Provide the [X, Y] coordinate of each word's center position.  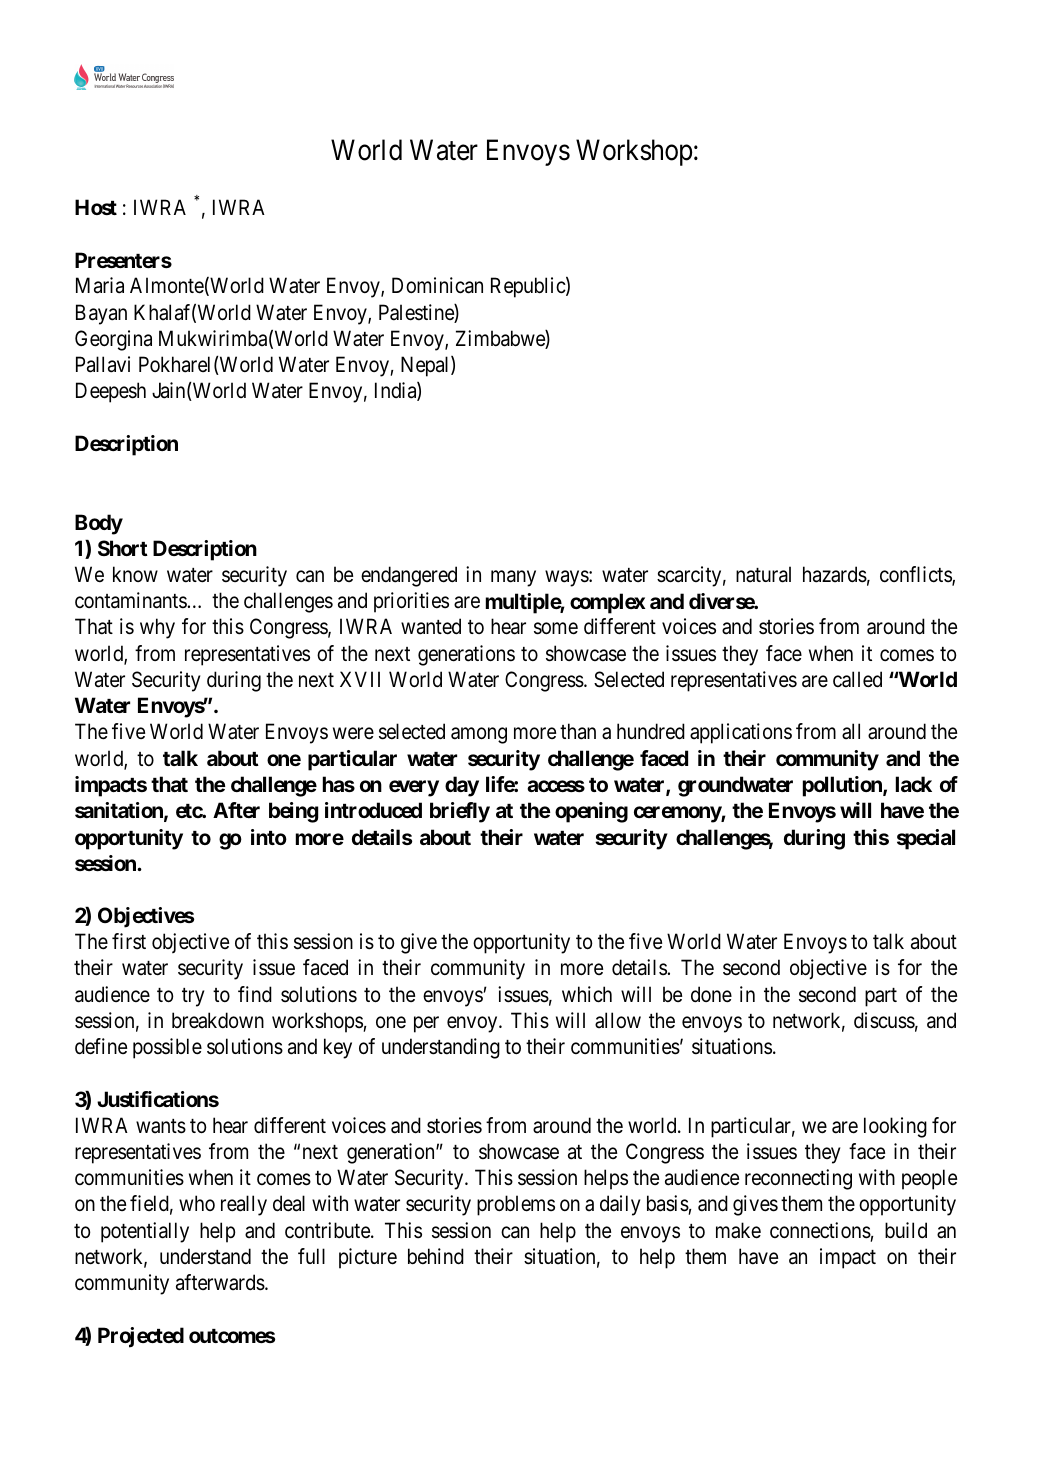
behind [436, 1256]
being [293, 812]
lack [914, 784]
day [462, 786]
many [513, 578]
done [711, 994]
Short [123, 548]
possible [167, 1048]
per [426, 1024]
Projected [141, 1337]
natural [763, 574]
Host [96, 207]
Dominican [437, 285]
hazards [835, 574]
